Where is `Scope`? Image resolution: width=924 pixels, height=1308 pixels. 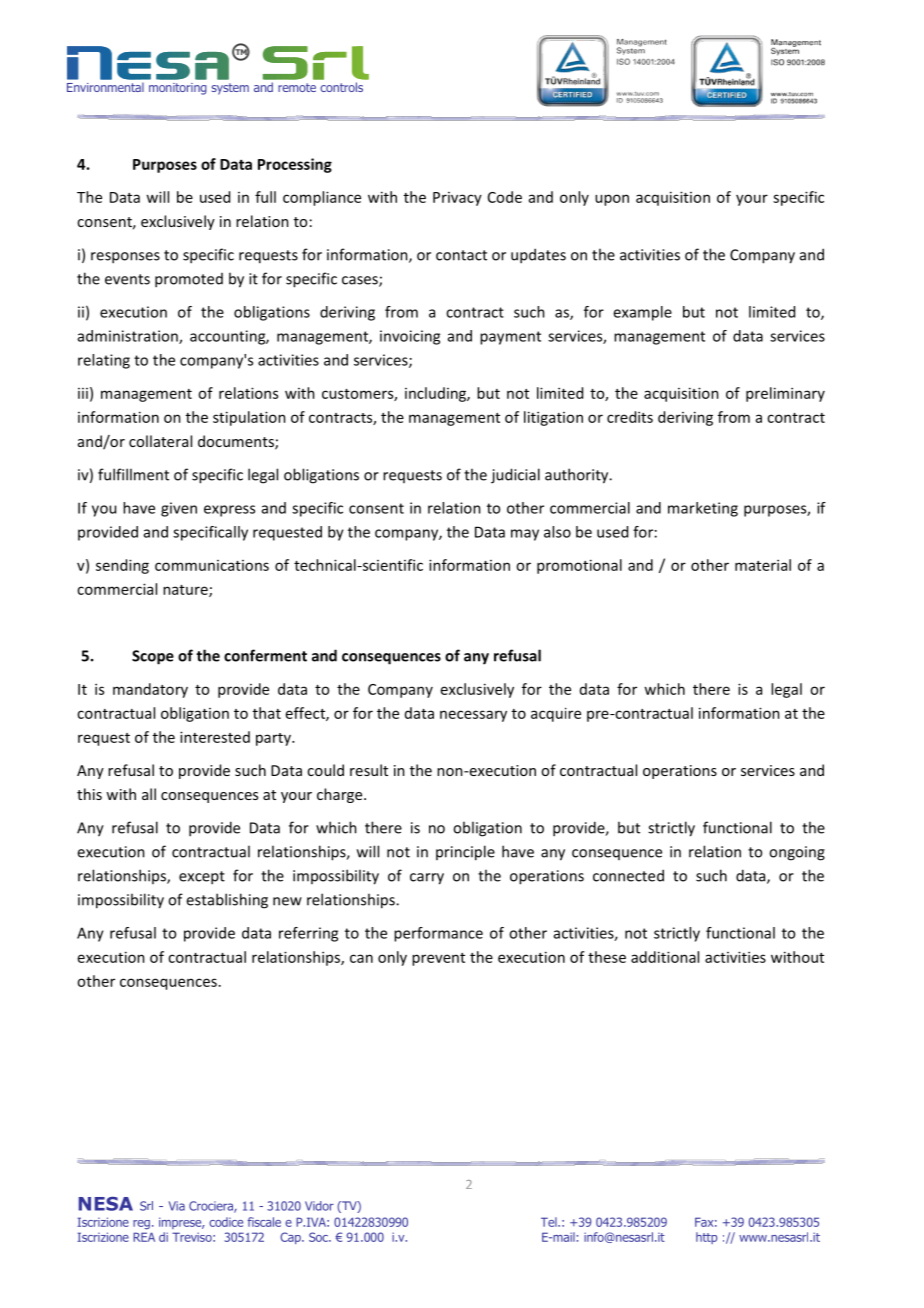
Scope is located at coordinates (153, 657).
